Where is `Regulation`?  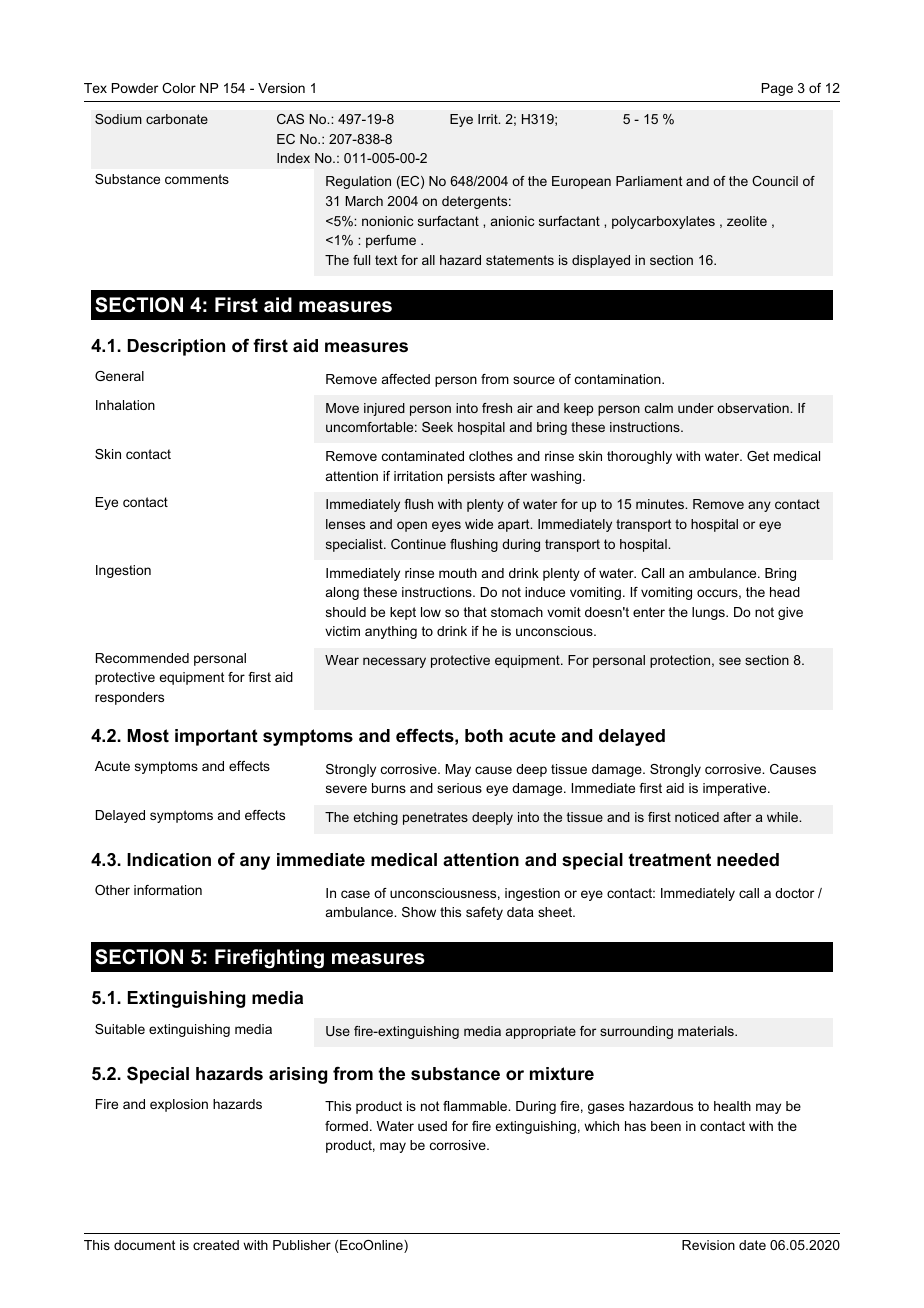
Regulation is located at coordinates (358, 182).
